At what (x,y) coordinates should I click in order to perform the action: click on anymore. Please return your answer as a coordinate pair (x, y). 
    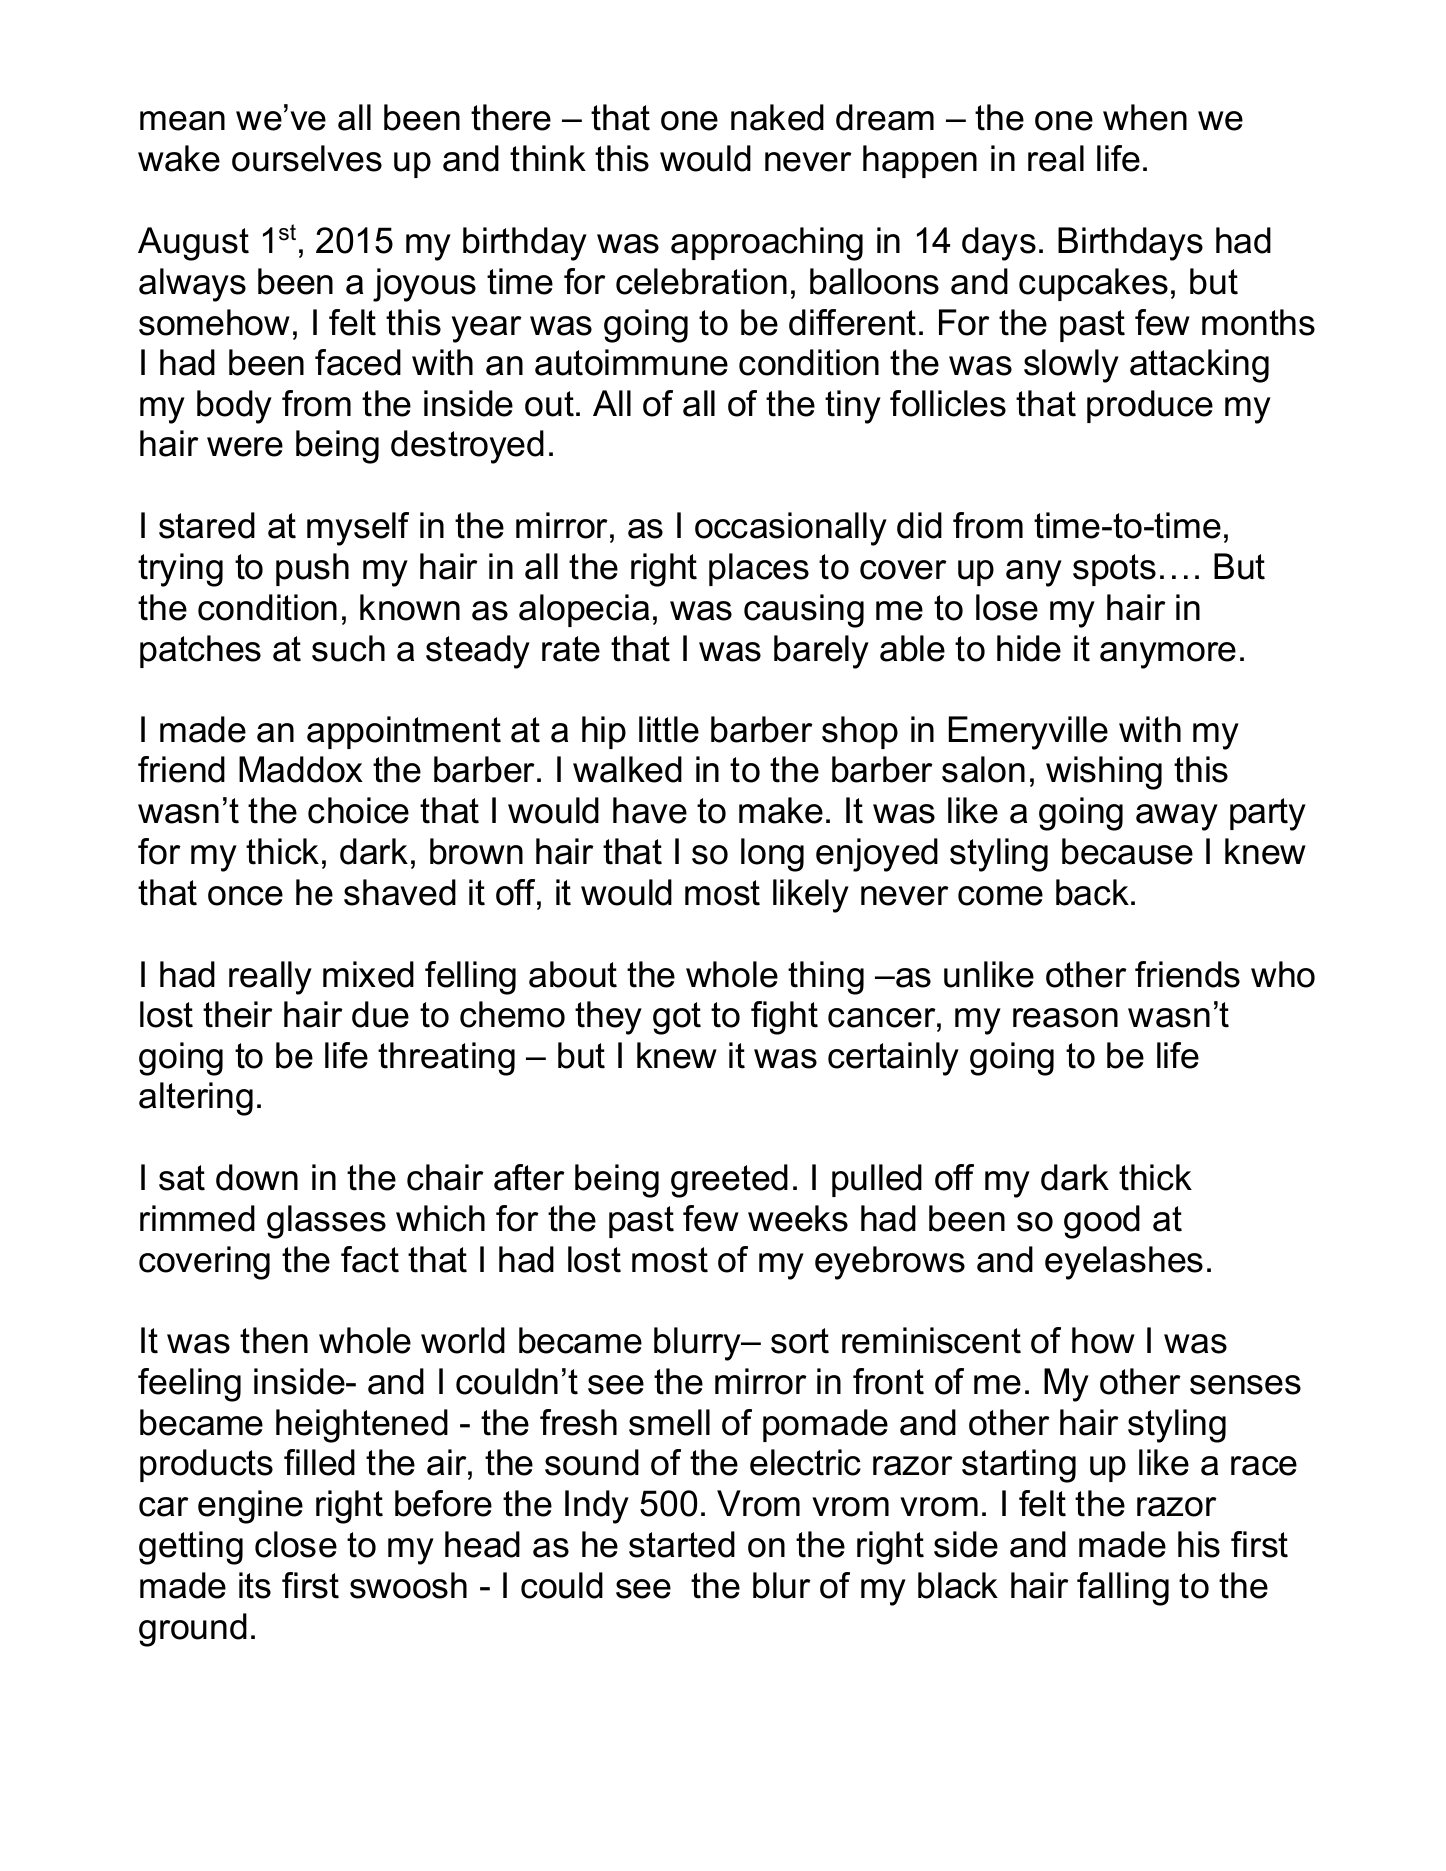
    Looking at the image, I should click on (1168, 655).
